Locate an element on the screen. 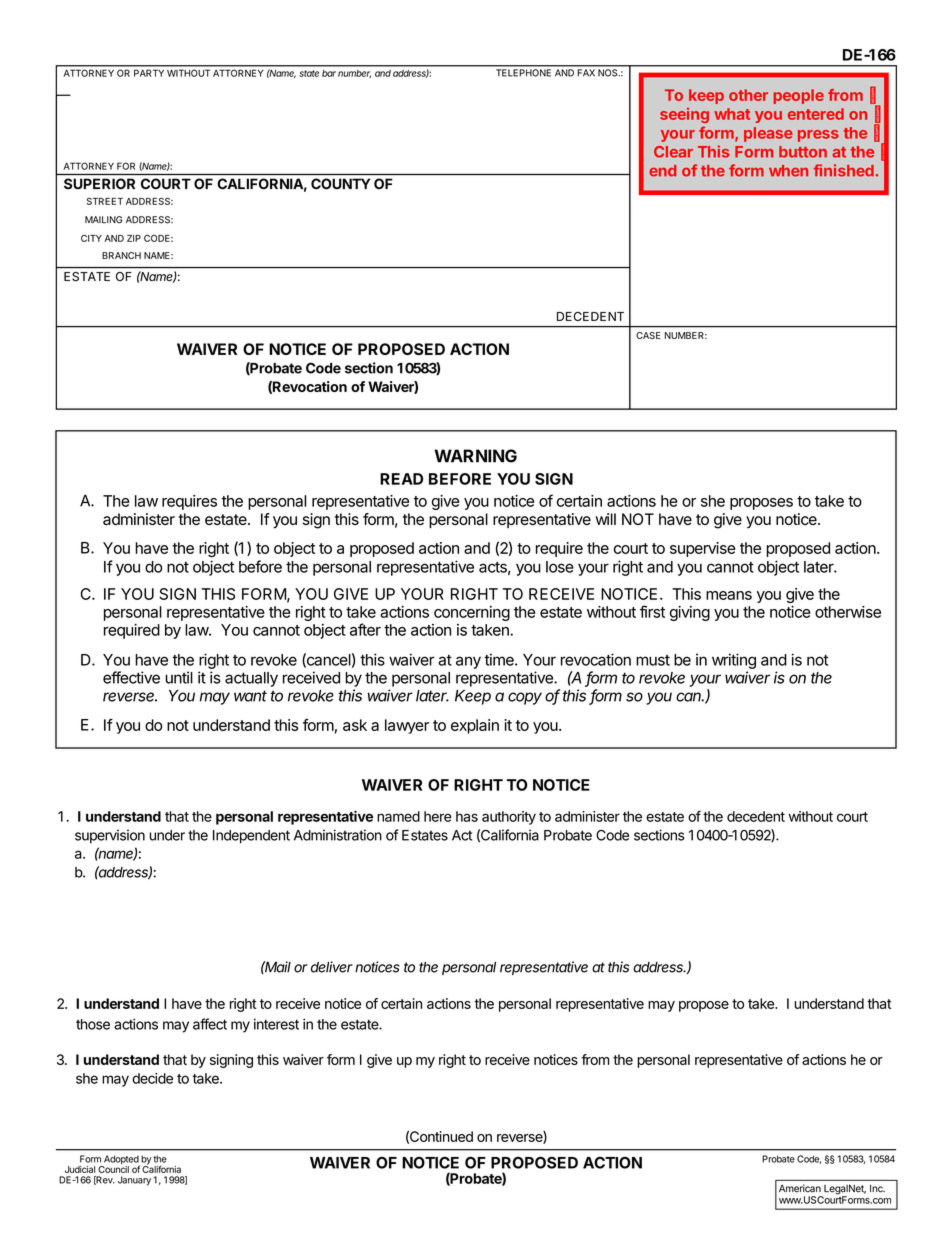  WARNING is located at coordinates (475, 456).
